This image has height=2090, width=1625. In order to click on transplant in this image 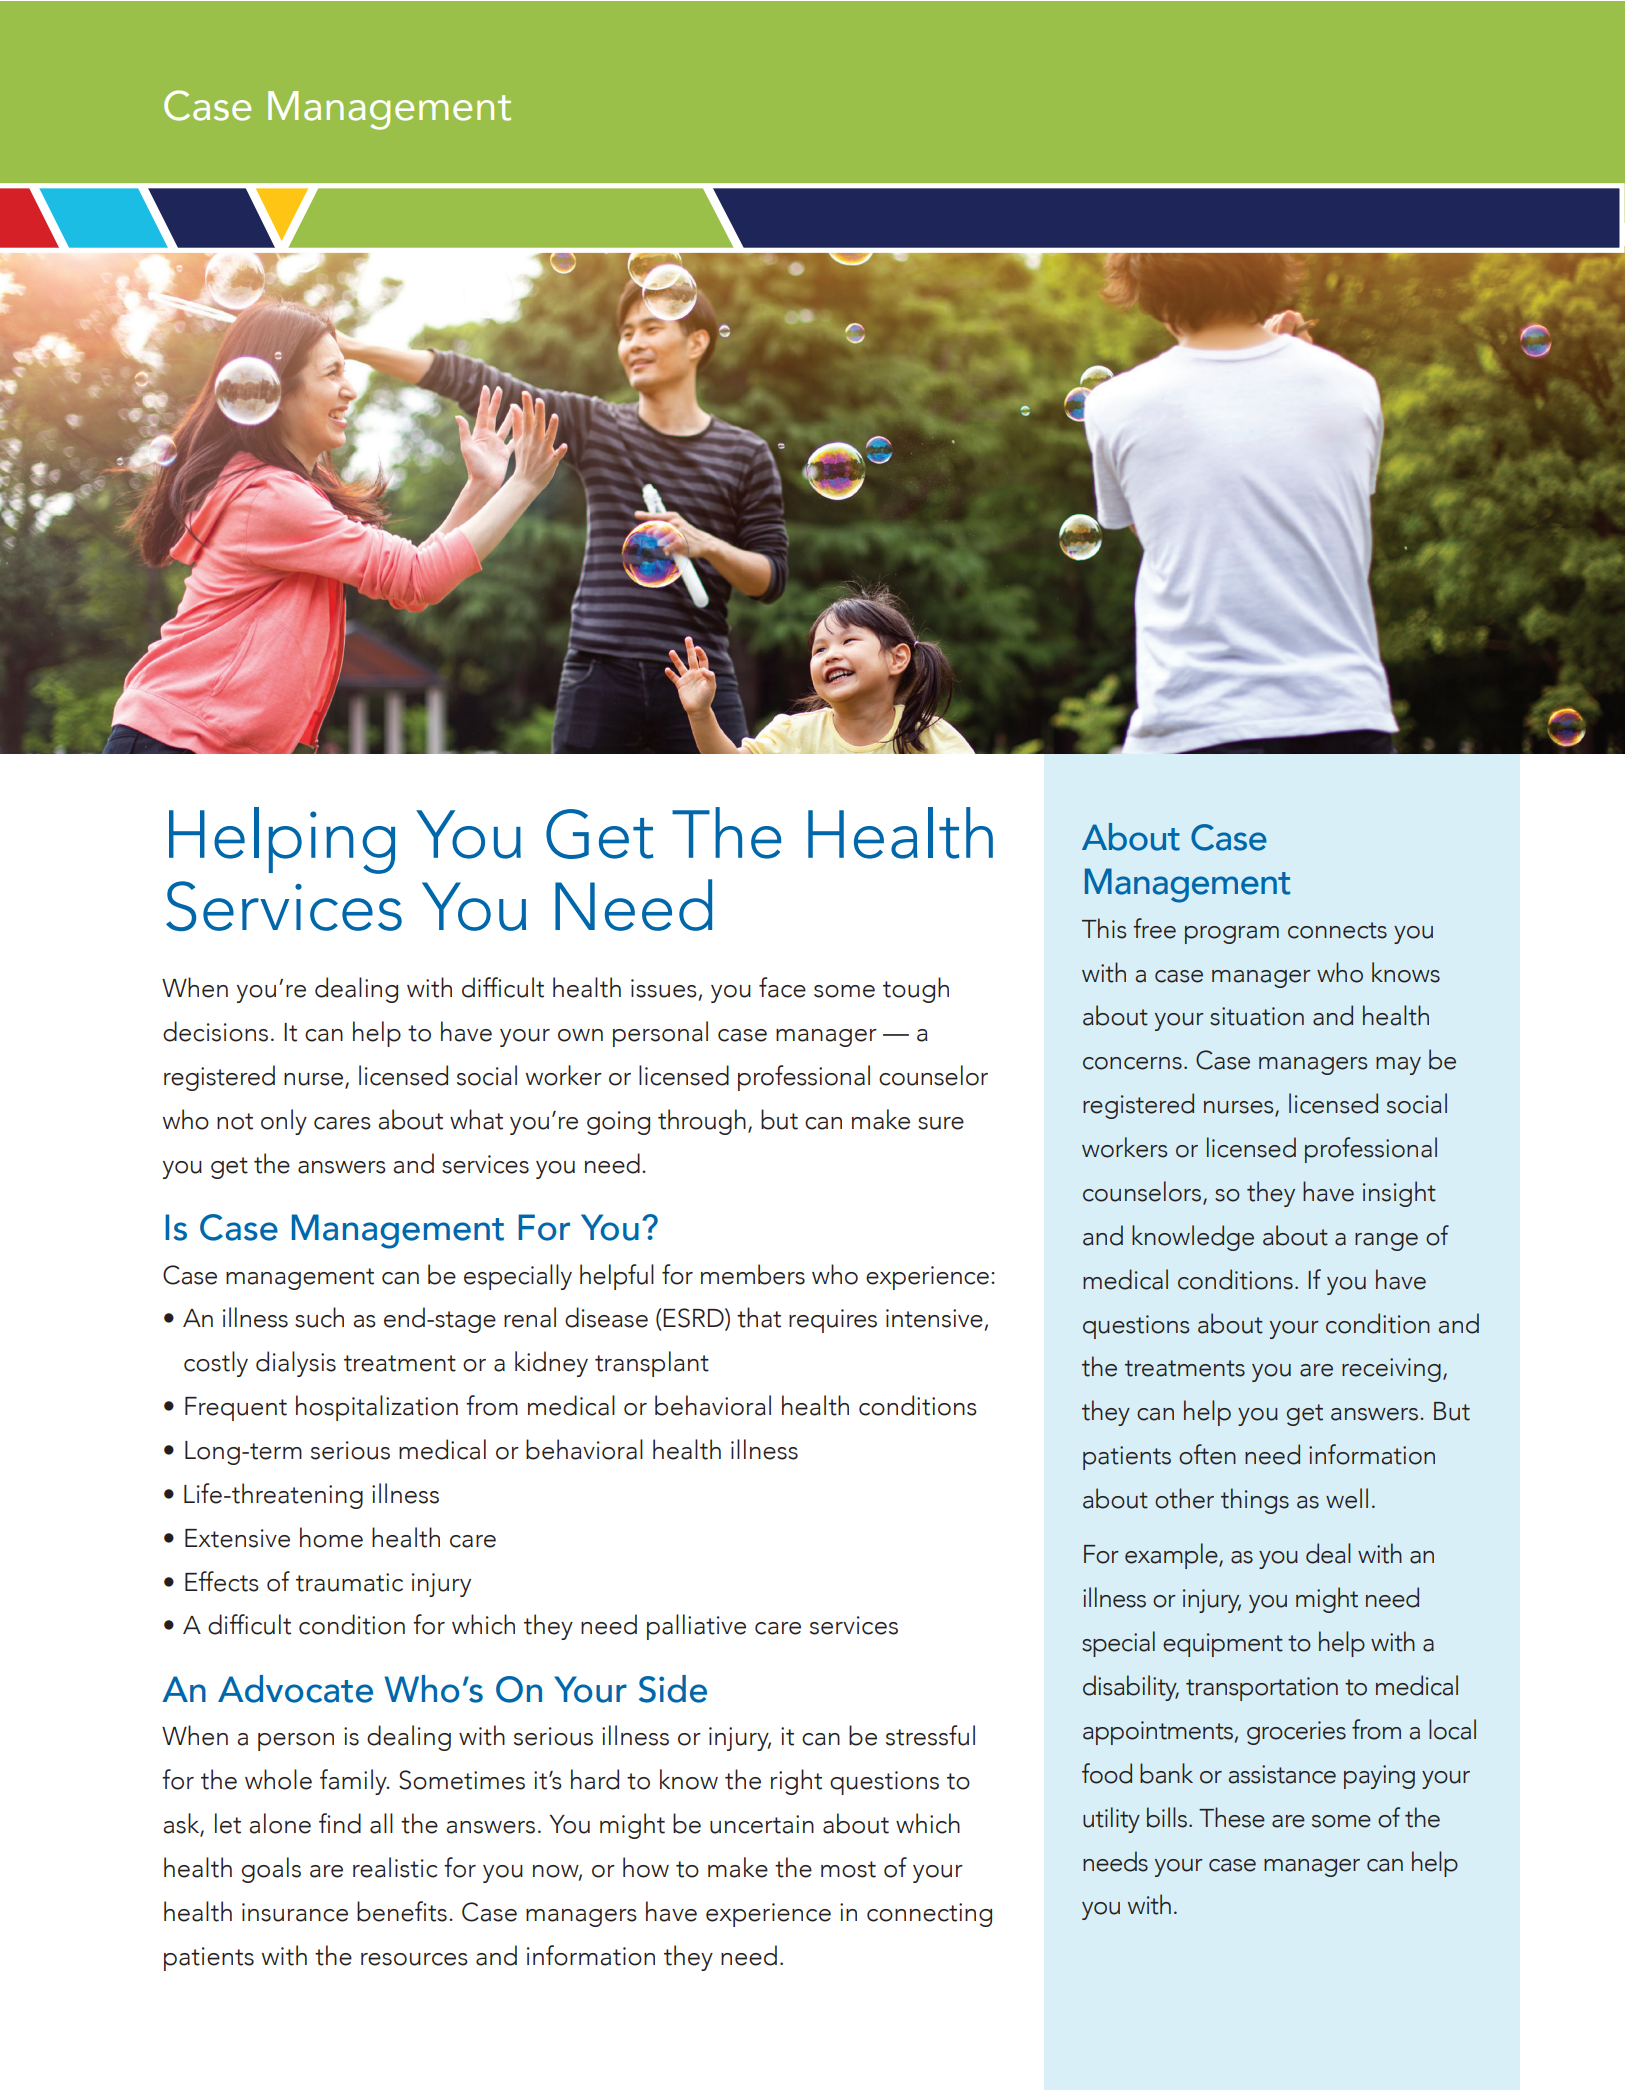, I will do `click(652, 1364)`.
